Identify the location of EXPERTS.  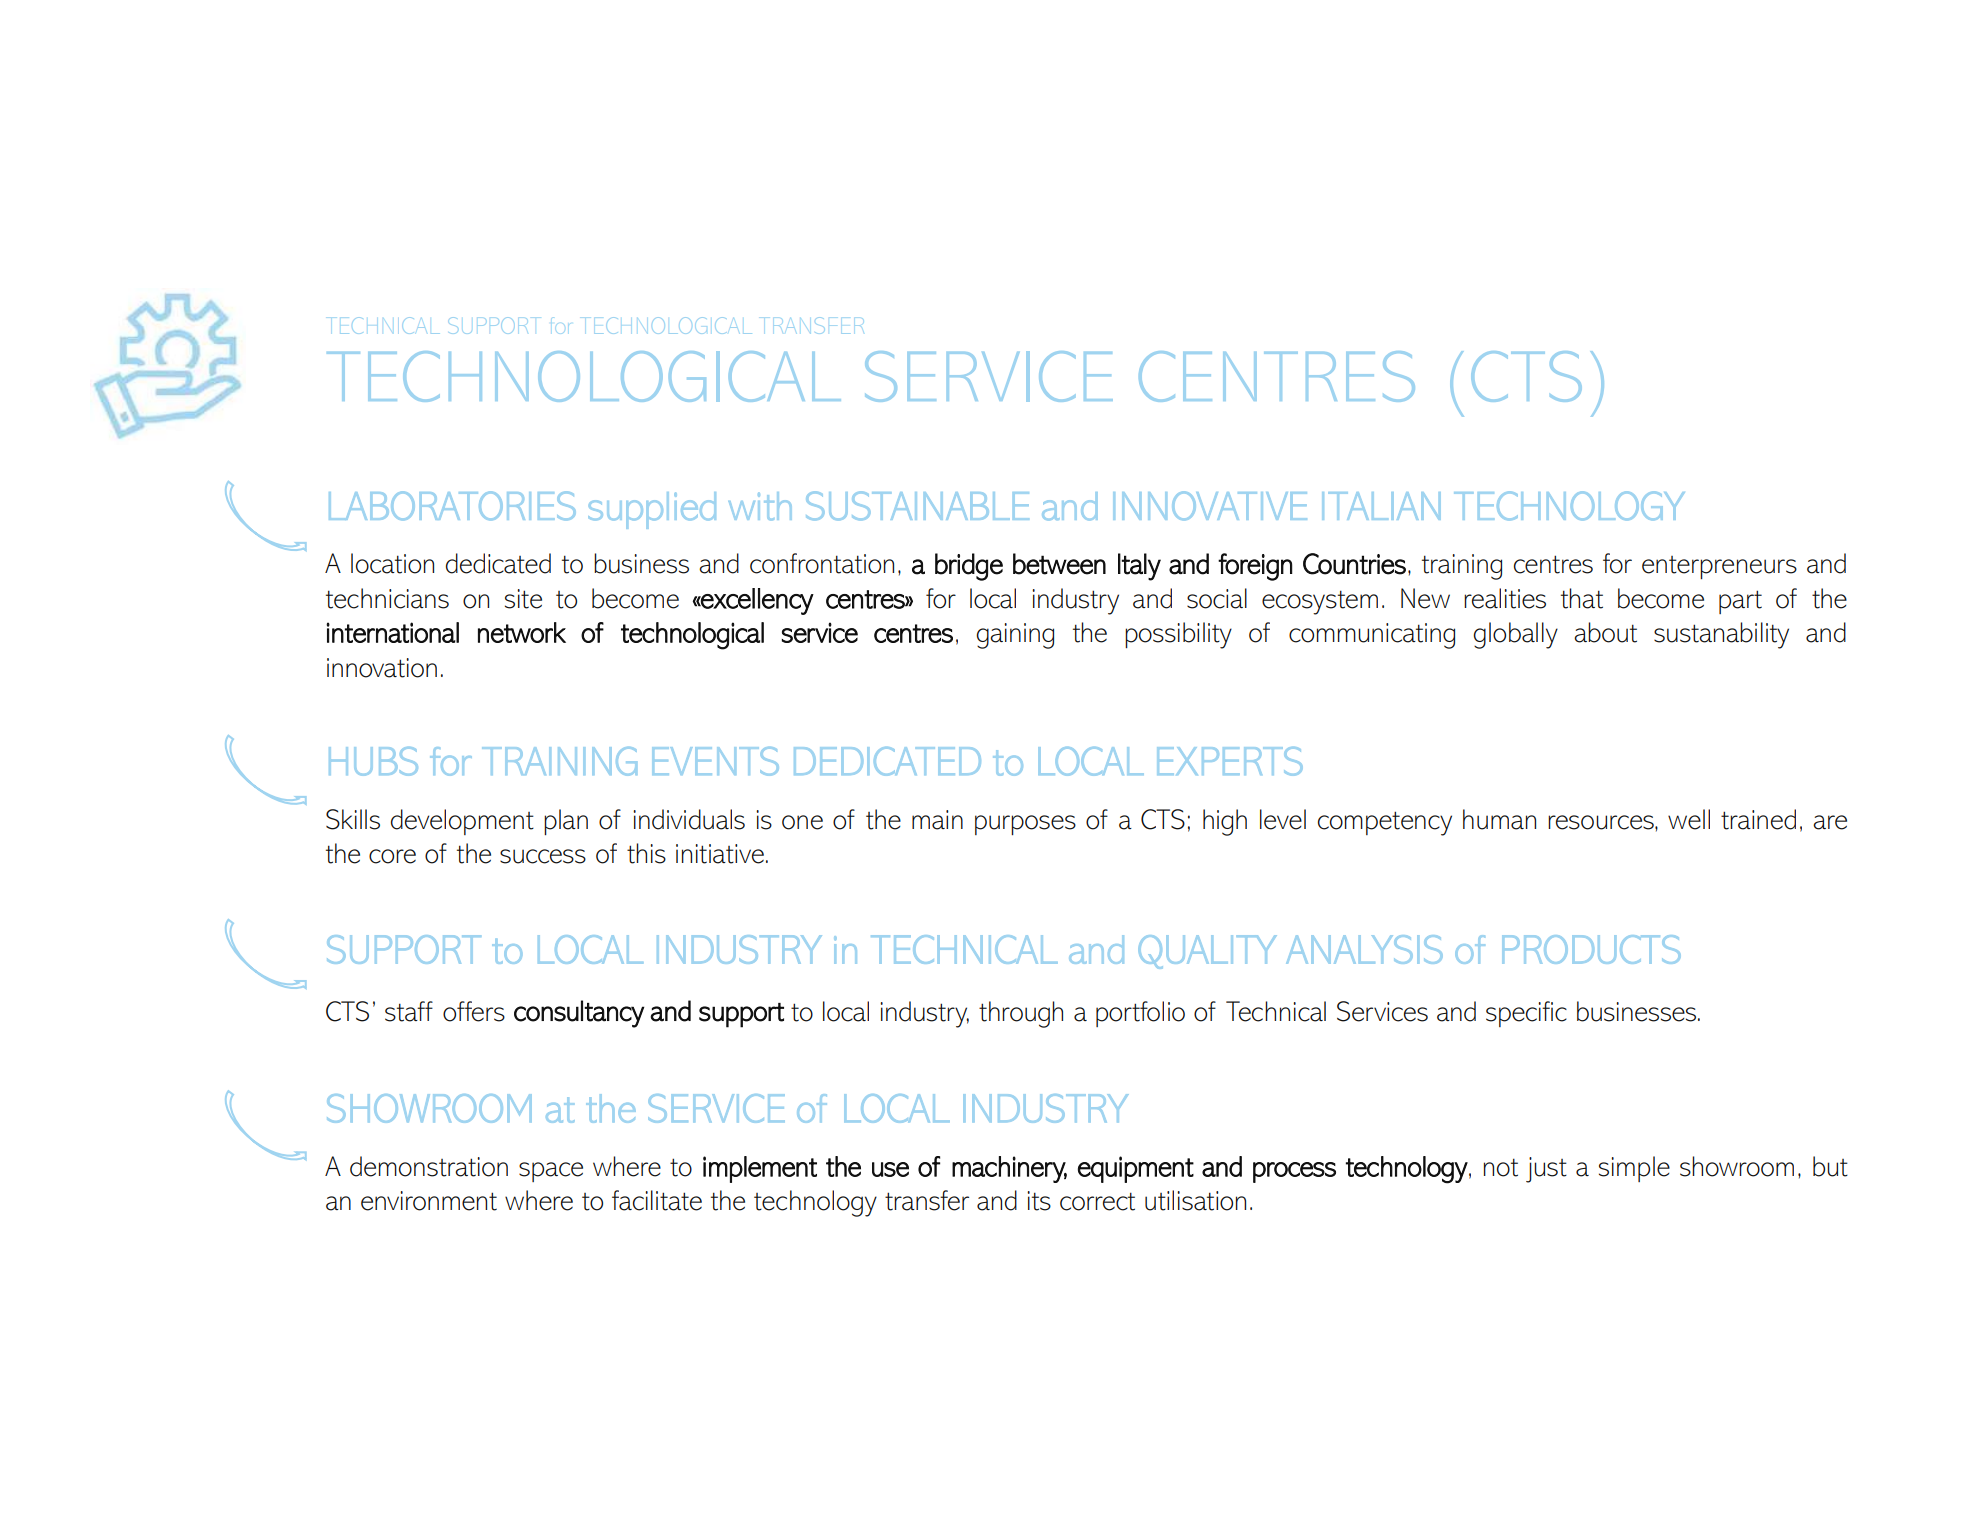
(1230, 761).
